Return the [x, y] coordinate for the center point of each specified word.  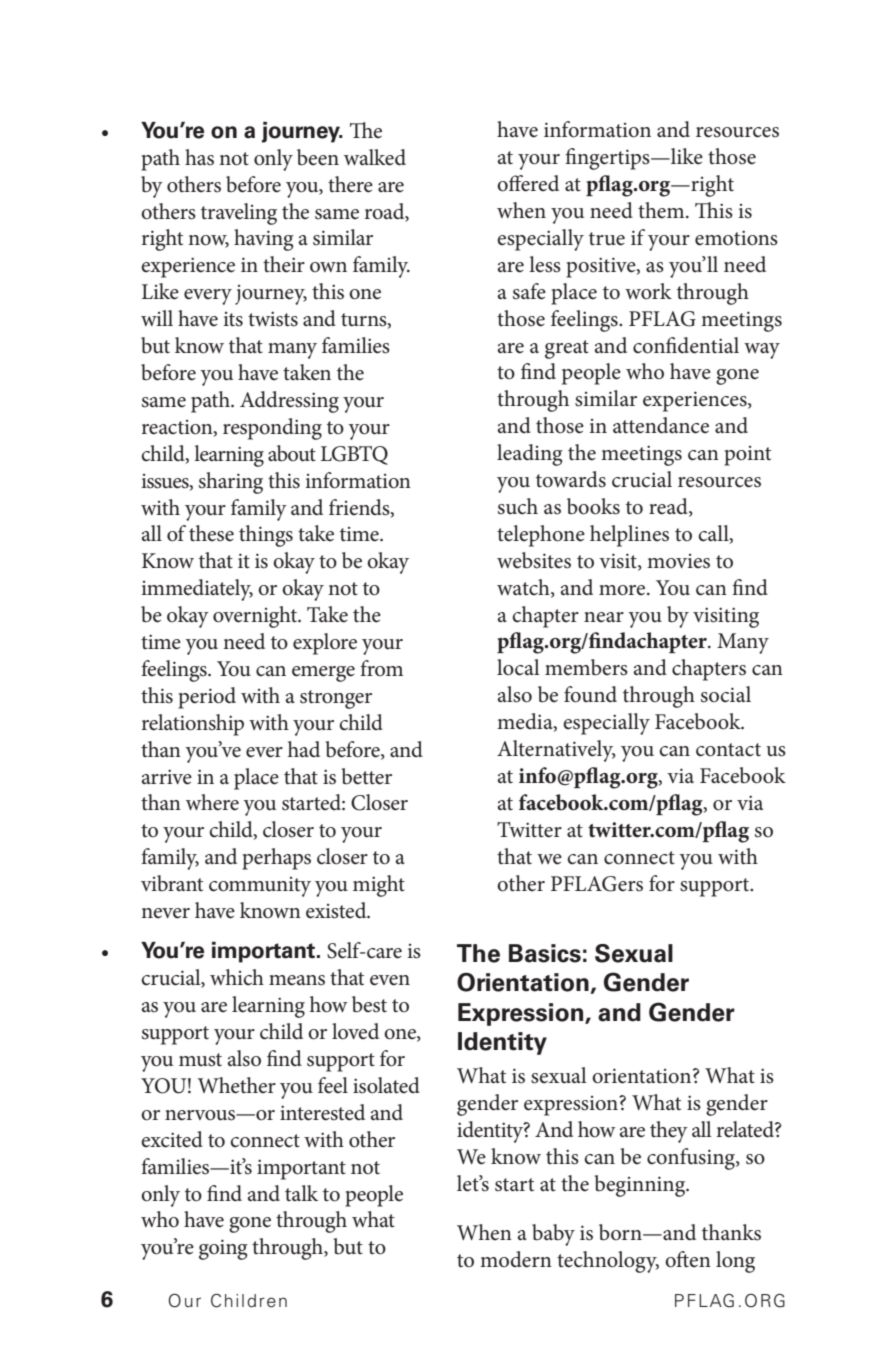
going [223, 1249]
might [379, 886]
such [518, 506]
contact [728, 750]
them [662, 210]
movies [678, 561]
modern [516, 1259]
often [688, 1259]
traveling [239, 214]
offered [528, 183]
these [211, 533]
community [260, 887]
